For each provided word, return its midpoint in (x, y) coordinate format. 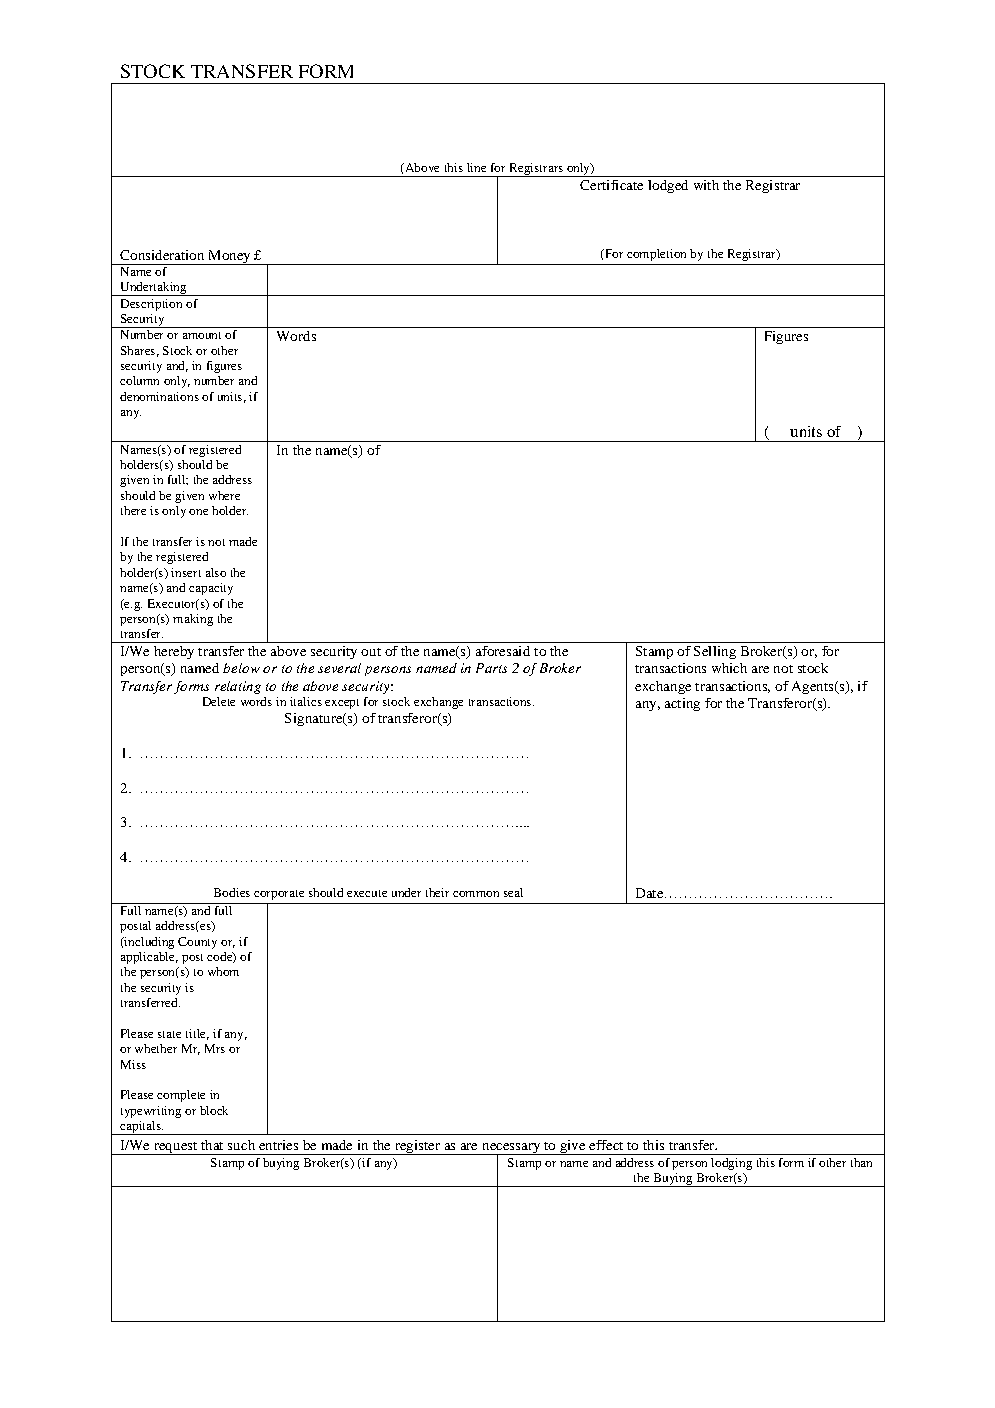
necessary (511, 1149)
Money (229, 257)
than (861, 1162)
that (212, 1145)
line (476, 167)
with (706, 185)
